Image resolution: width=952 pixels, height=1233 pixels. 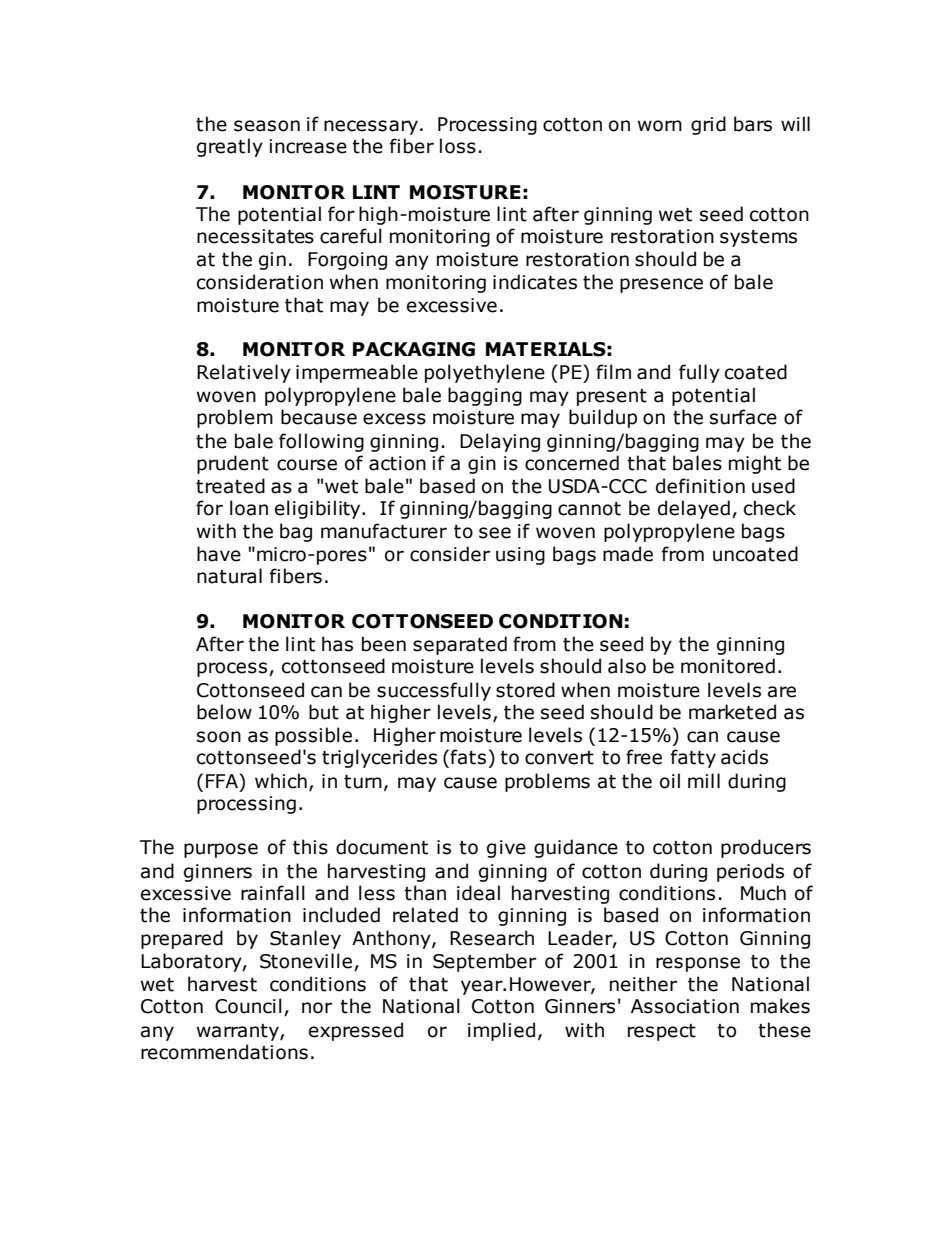 I want to click on Association, so click(x=685, y=1006).
